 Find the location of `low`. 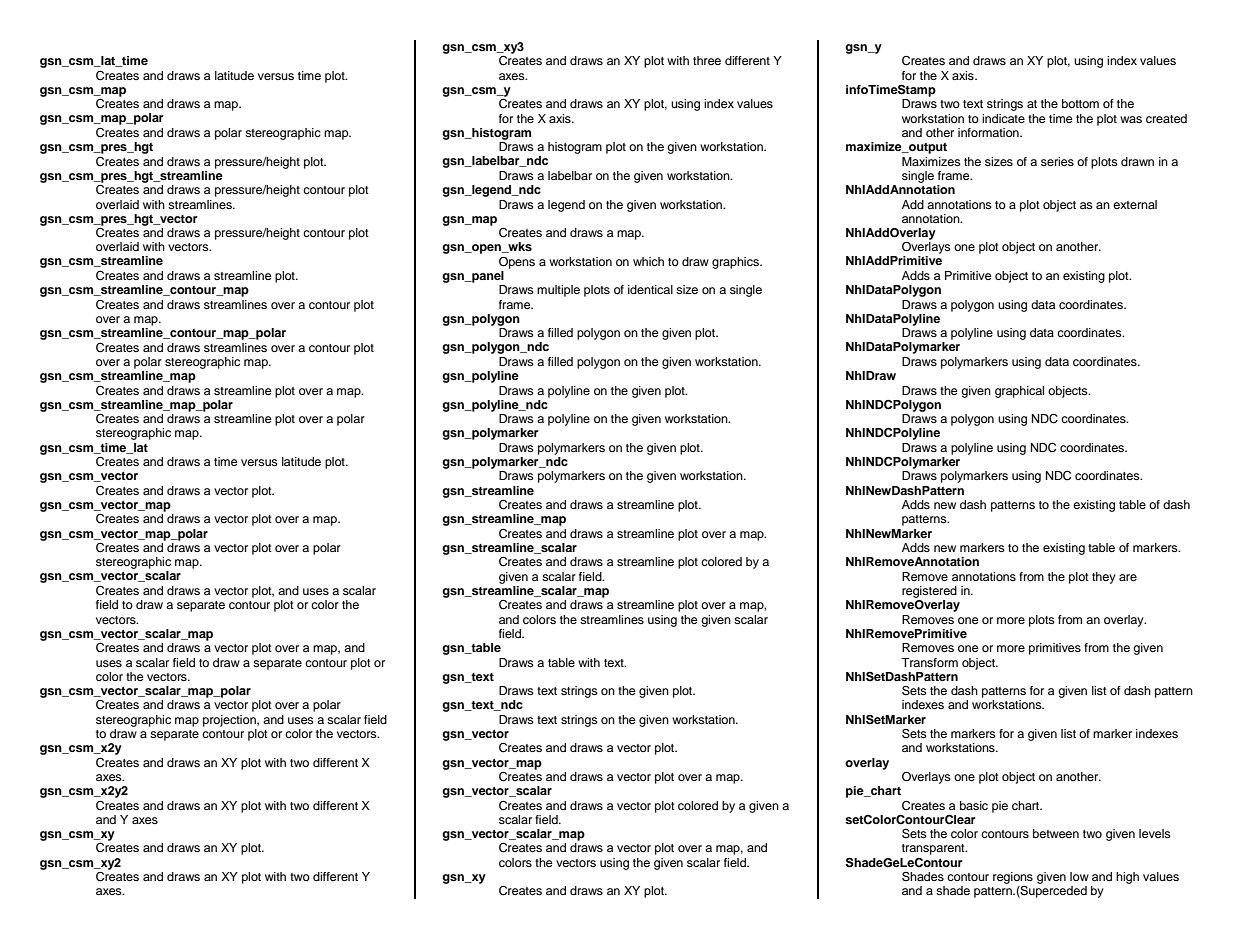

low is located at coordinates (1079, 876).
